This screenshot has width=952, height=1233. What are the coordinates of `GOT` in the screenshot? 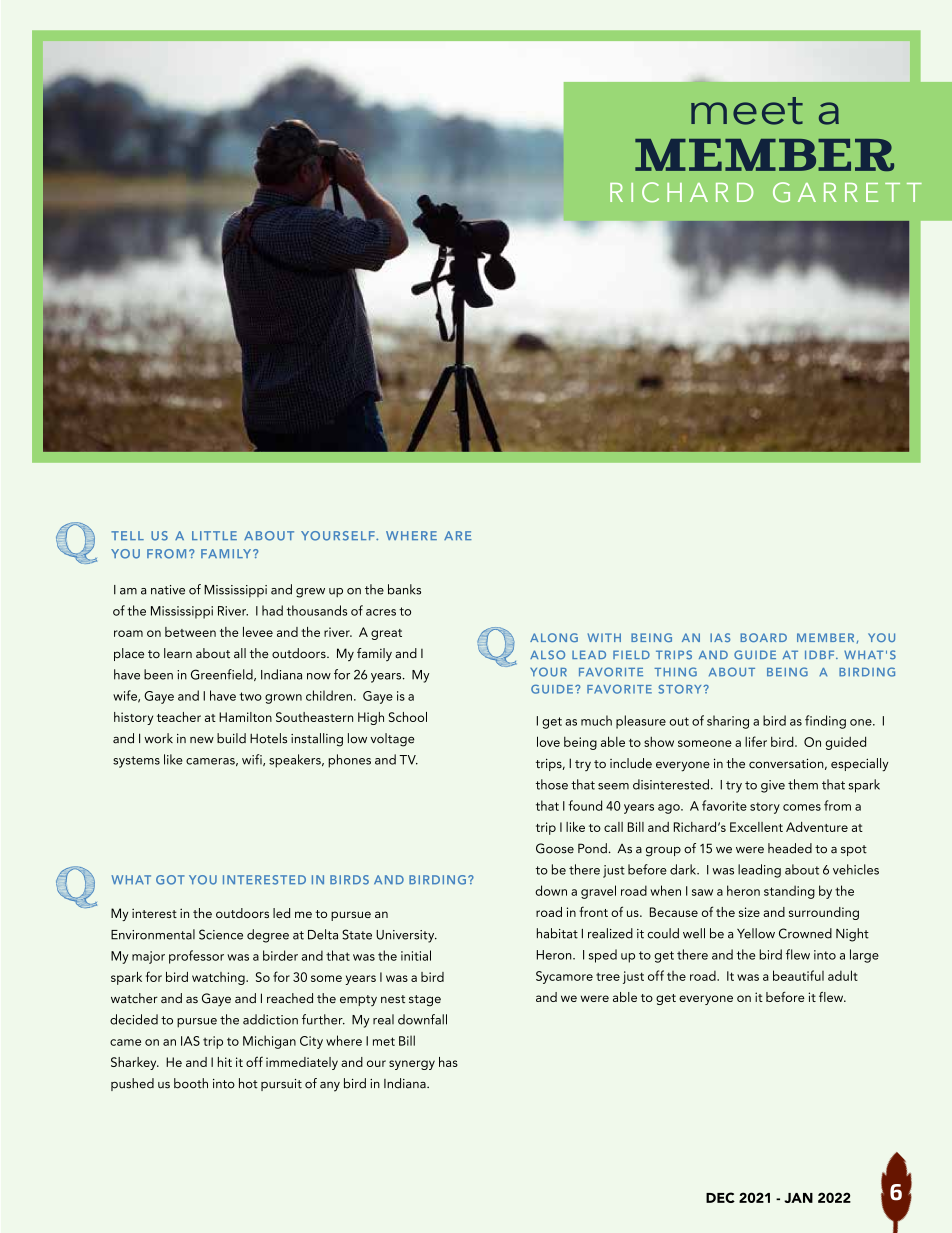 It's located at (170, 880).
